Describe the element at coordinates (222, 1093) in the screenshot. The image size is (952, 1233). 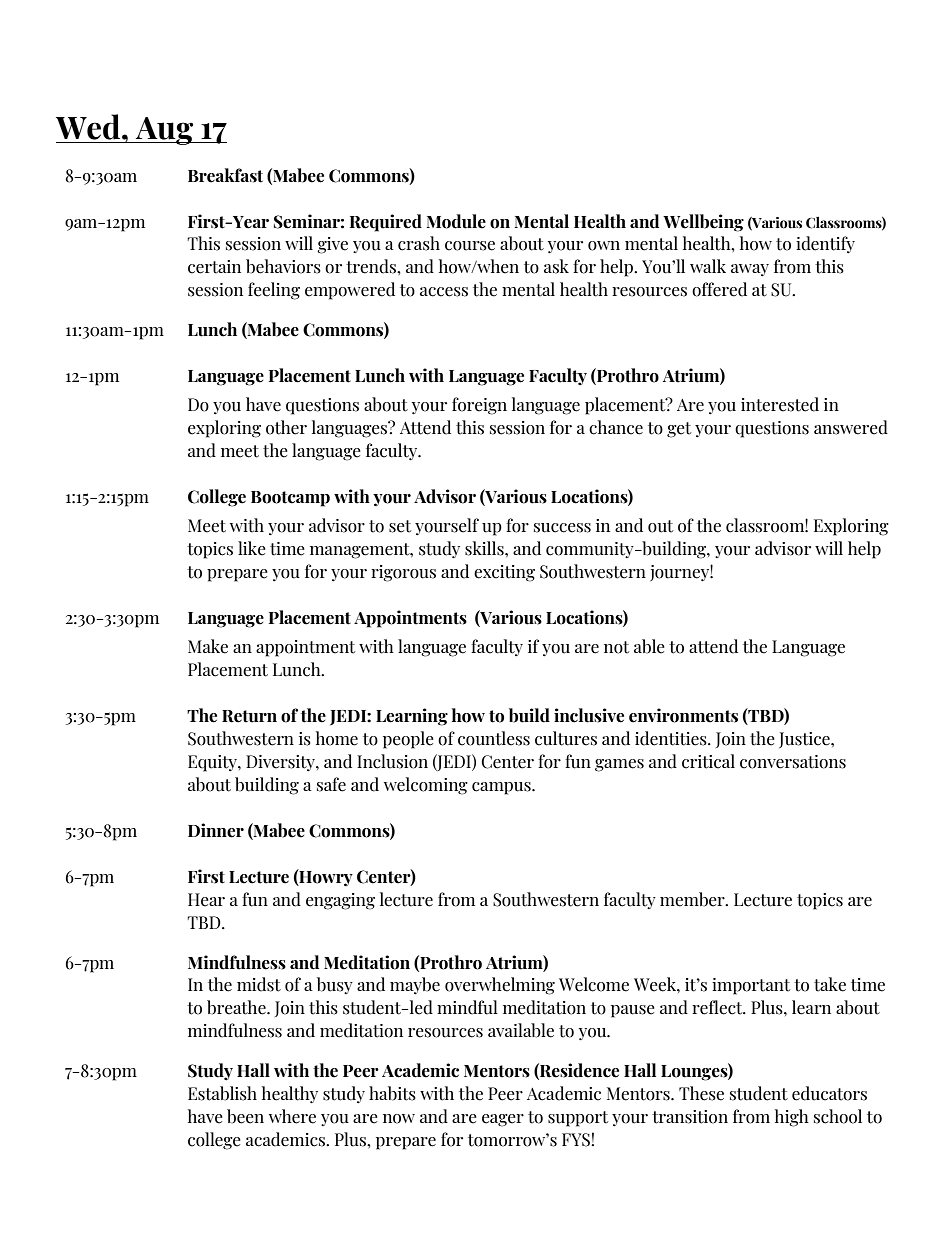
I see `Establish` at that location.
